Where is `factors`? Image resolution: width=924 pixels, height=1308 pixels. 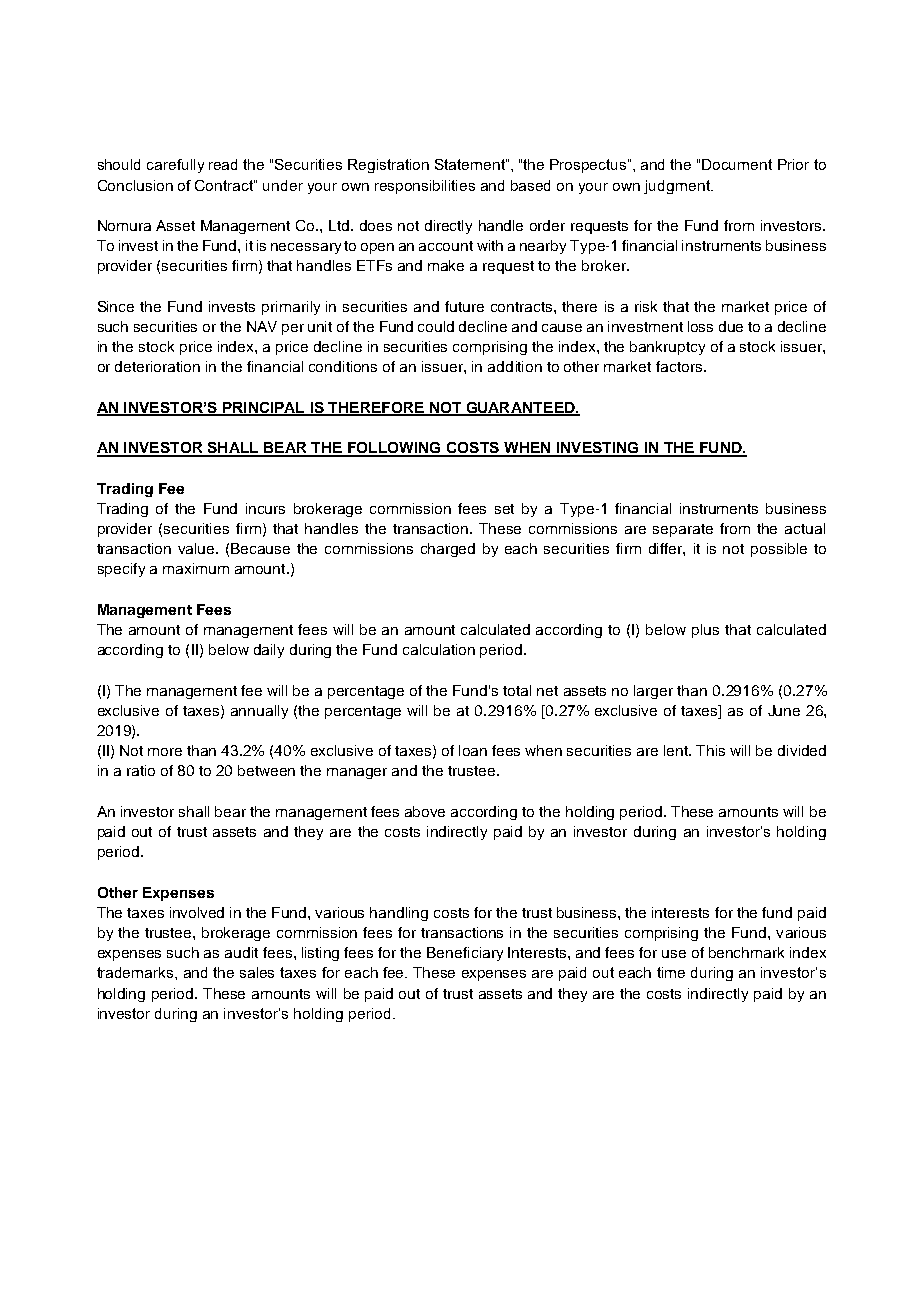 factors is located at coordinates (679, 366).
